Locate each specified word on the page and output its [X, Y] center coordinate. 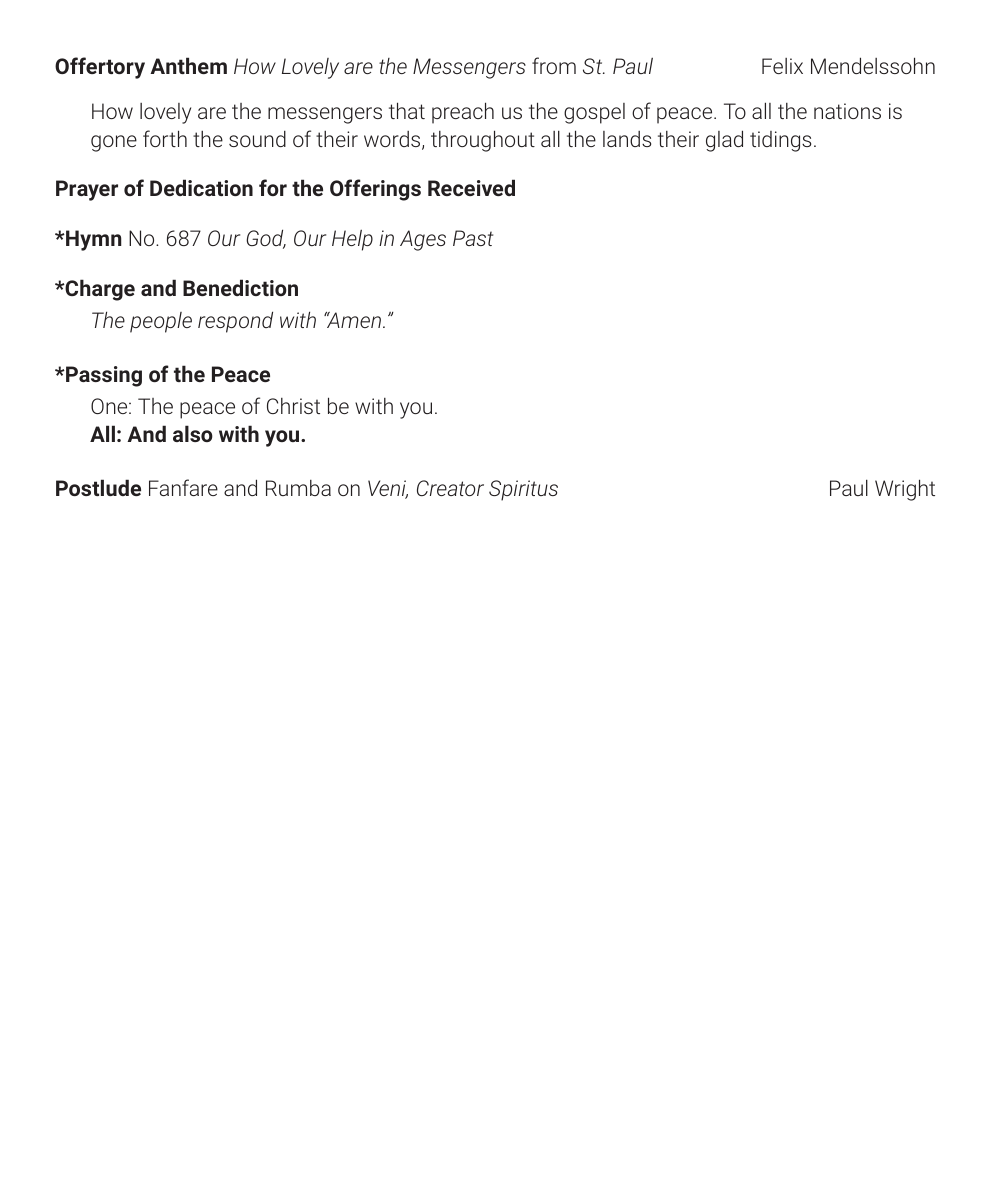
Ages [423, 240]
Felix [782, 66]
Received [471, 187]
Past [473, 238]
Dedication [201, 187]
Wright [905, 490]
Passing [103, 376]
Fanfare [183, 487]
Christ [293, 406]
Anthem [188, 65]
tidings [780, 141]
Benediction [240, 287]
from [554, 65]
